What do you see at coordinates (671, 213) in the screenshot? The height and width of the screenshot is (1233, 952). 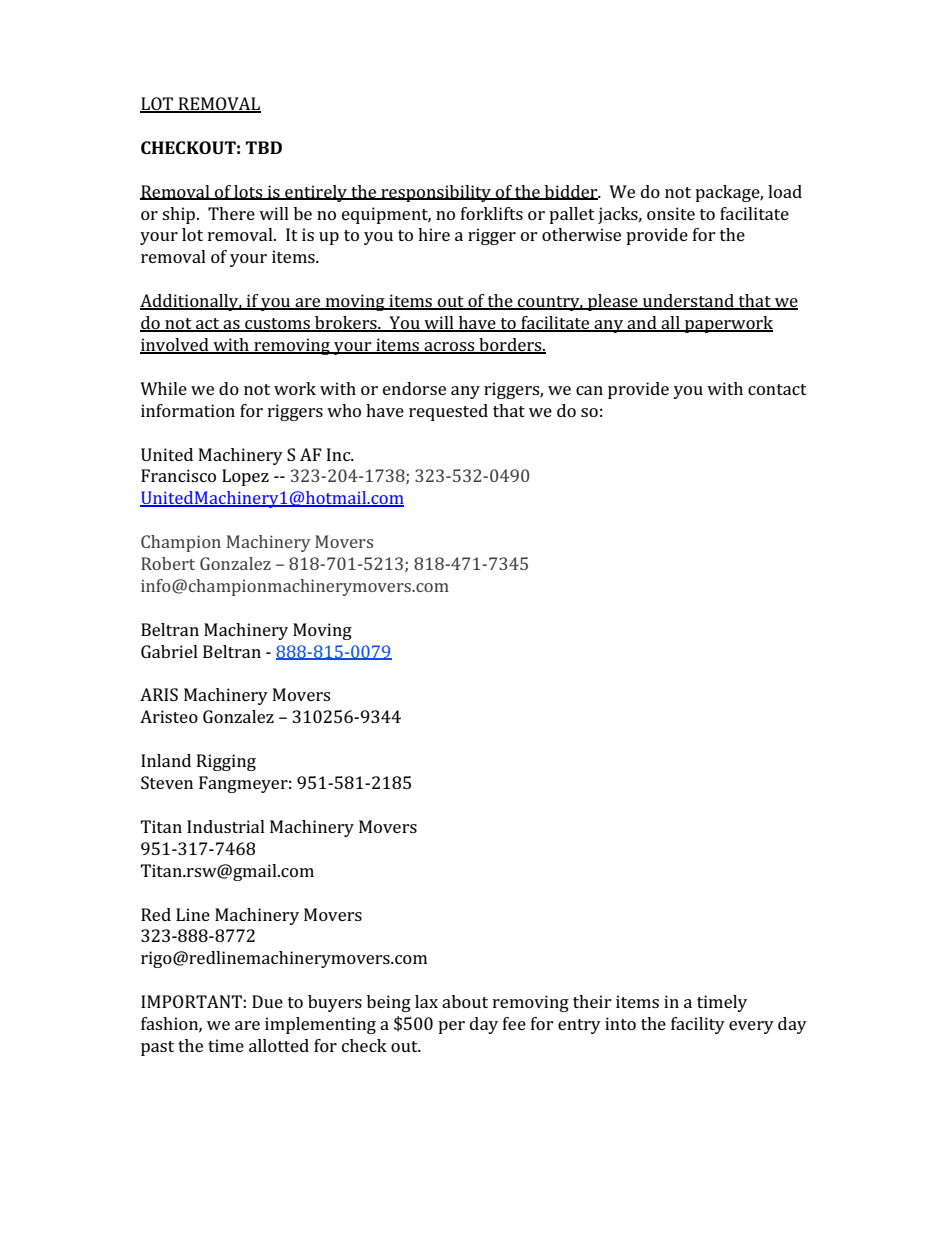 I see `onsite` at bounding box center [671, 213].
